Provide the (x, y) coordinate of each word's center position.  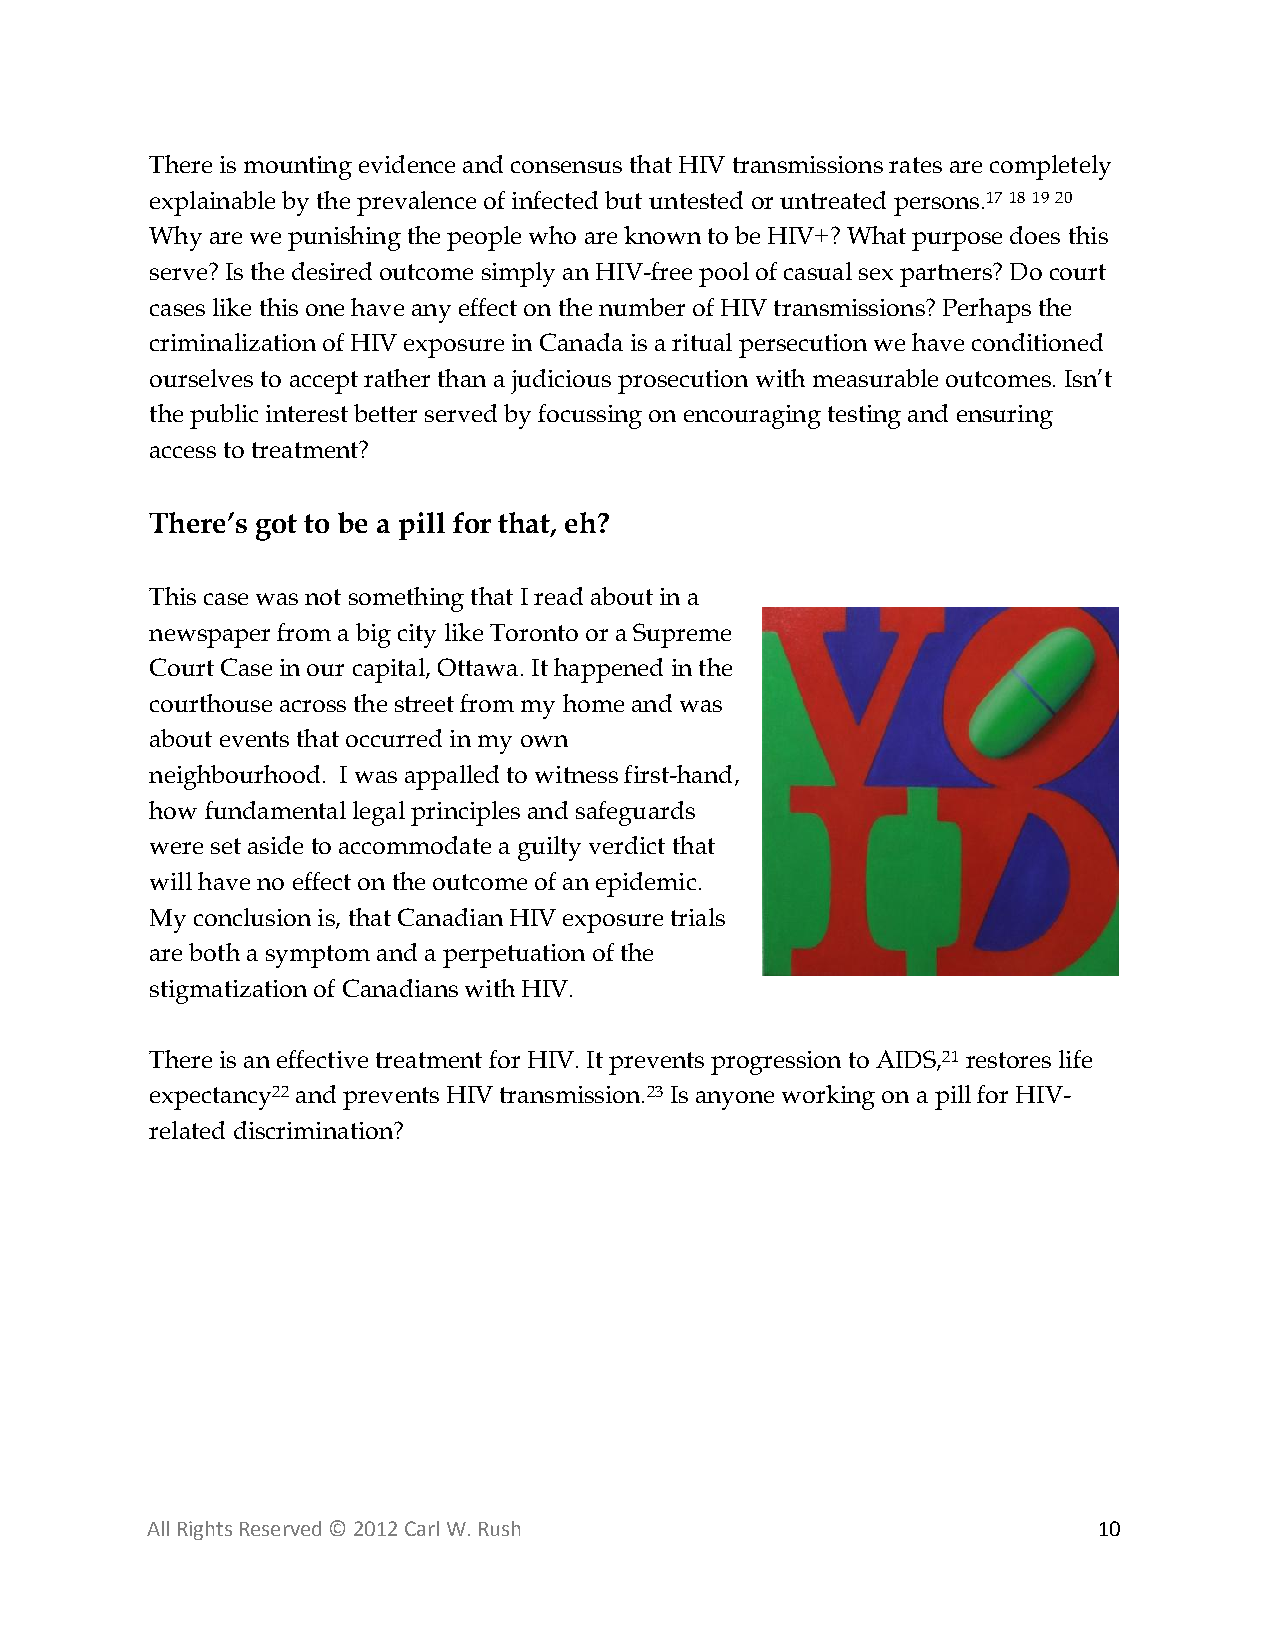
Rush (499, 1528)
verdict (627, 845)
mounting (298, 168)
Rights (205, 1530)
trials (698, 917)
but (623, 200)
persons (936, 206)
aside (275, 845)
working (828, 1097)
